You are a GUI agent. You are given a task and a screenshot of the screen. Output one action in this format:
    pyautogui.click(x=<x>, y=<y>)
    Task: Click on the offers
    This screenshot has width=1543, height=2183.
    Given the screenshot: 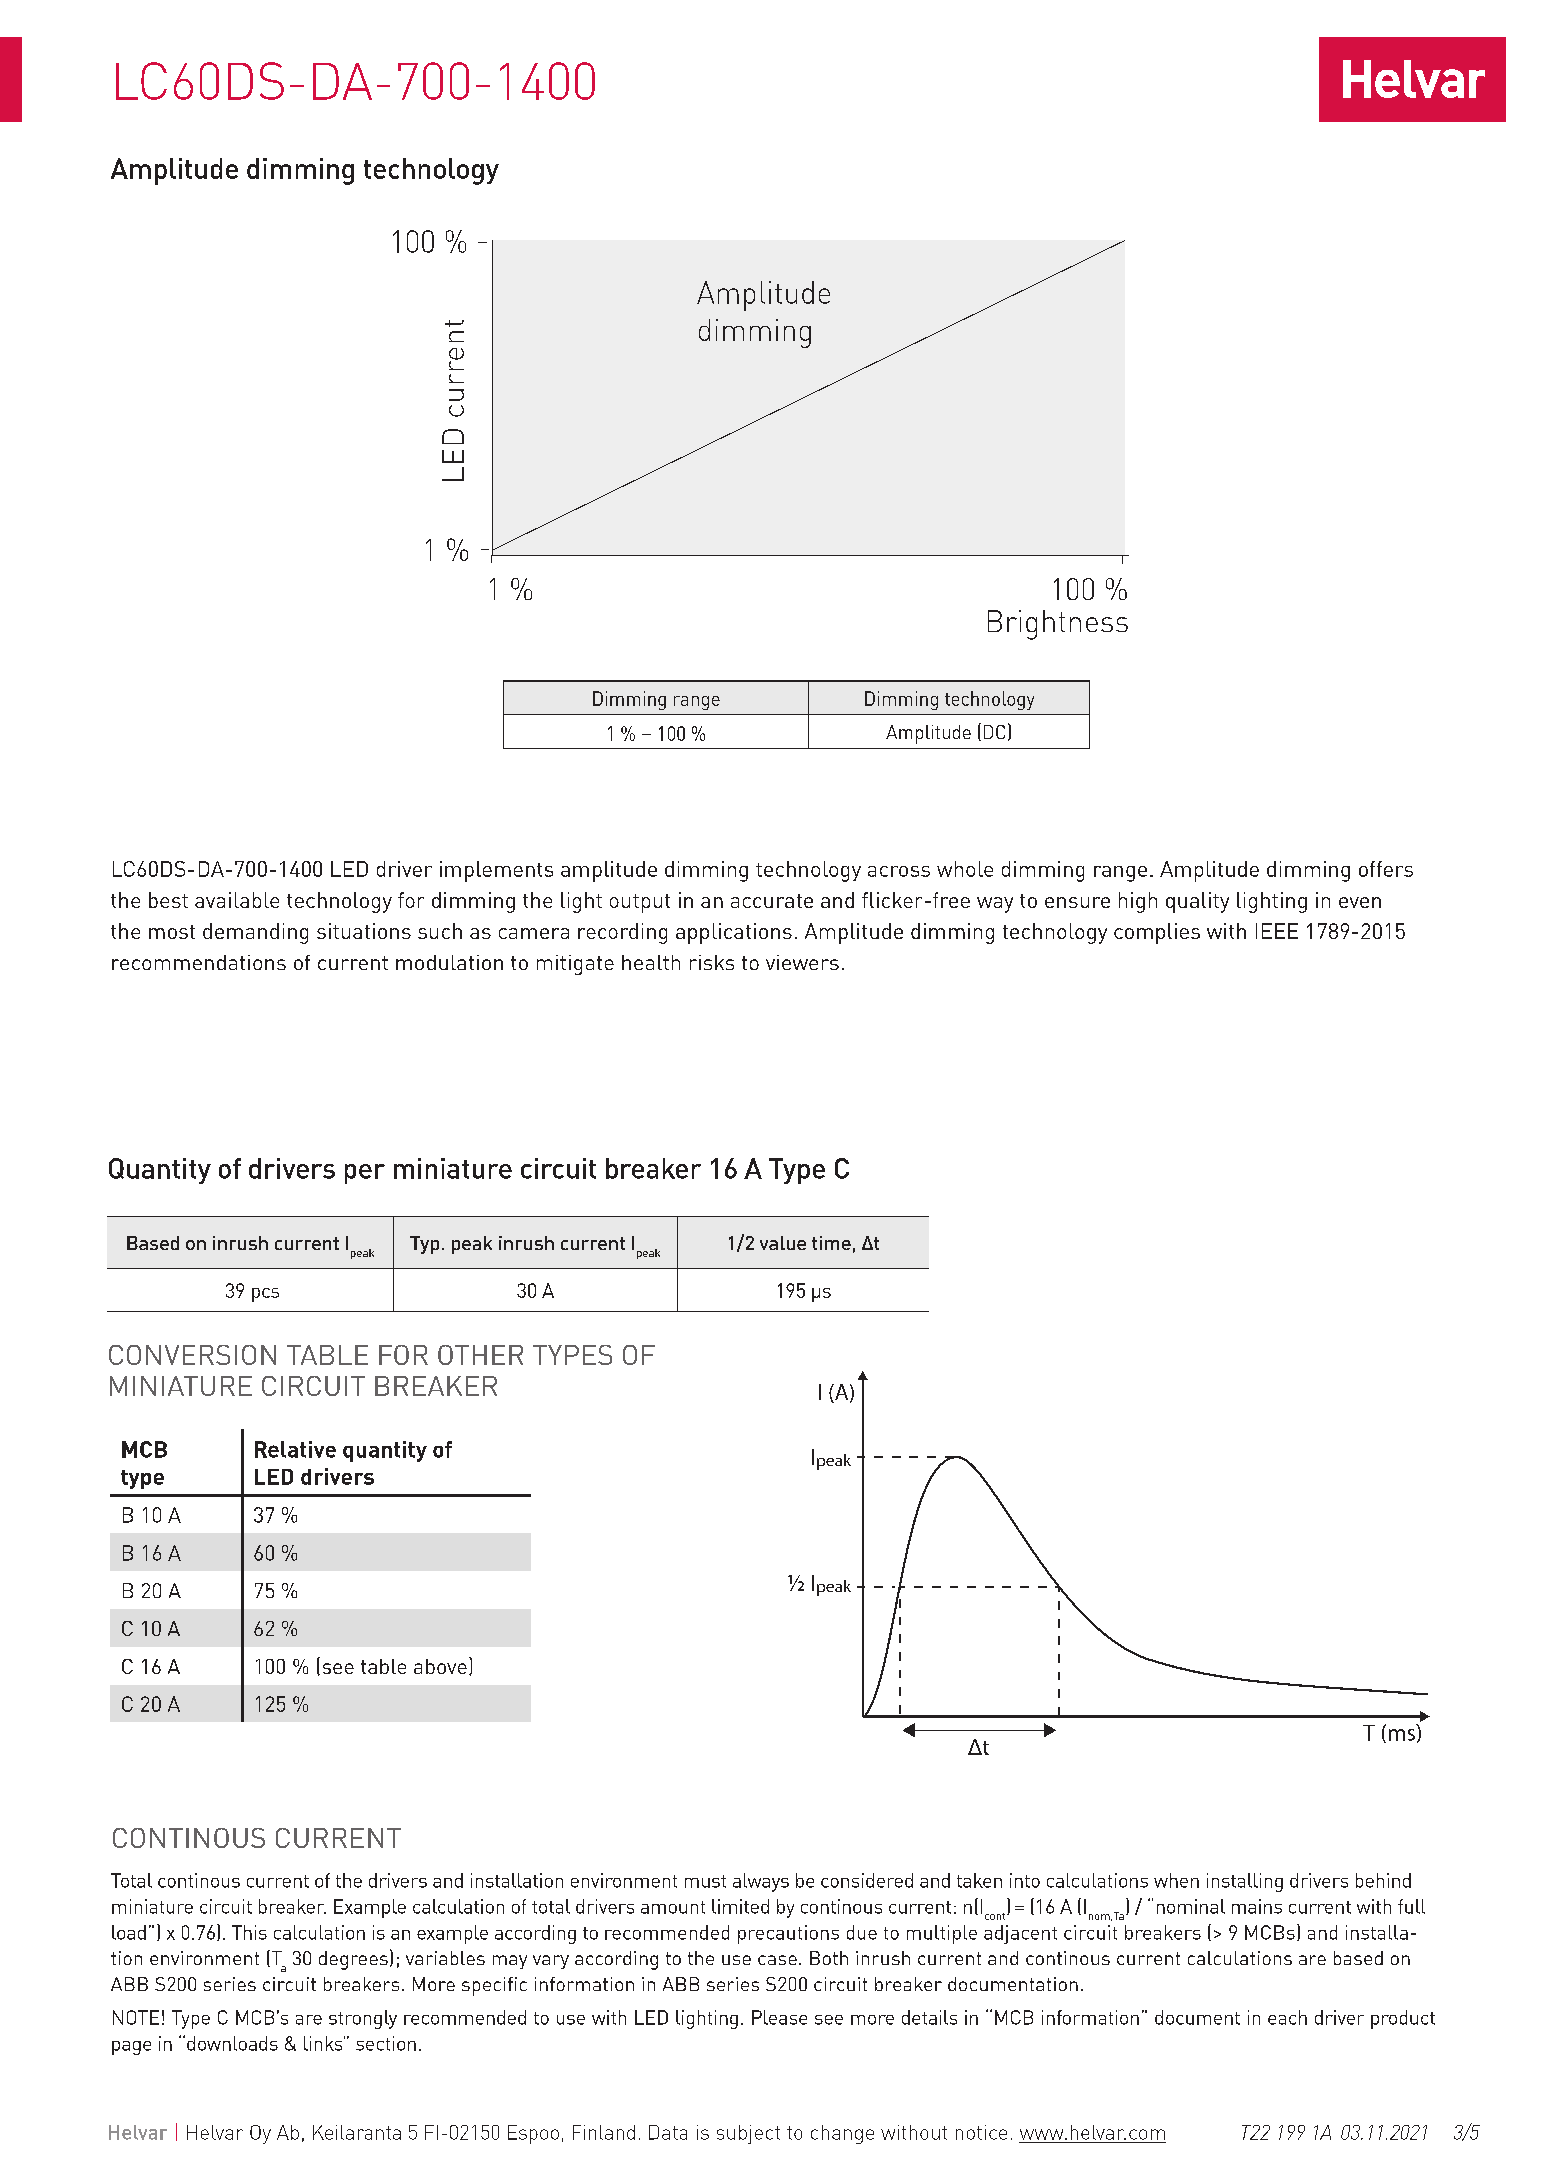 What is the action you would take?
    pyautogui.click(x=1386, y=869)
